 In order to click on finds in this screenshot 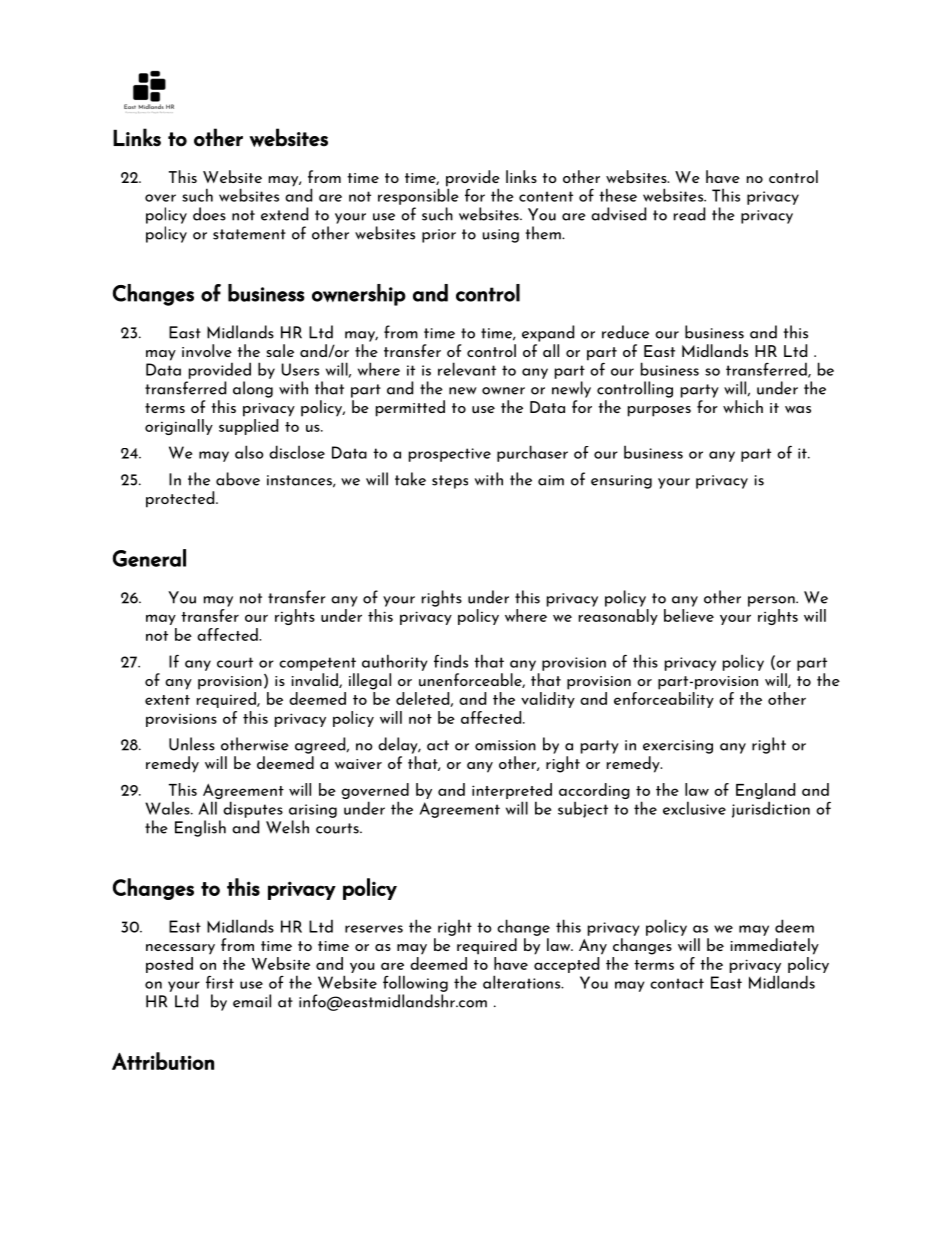, I will do `click(451, 661)`.
